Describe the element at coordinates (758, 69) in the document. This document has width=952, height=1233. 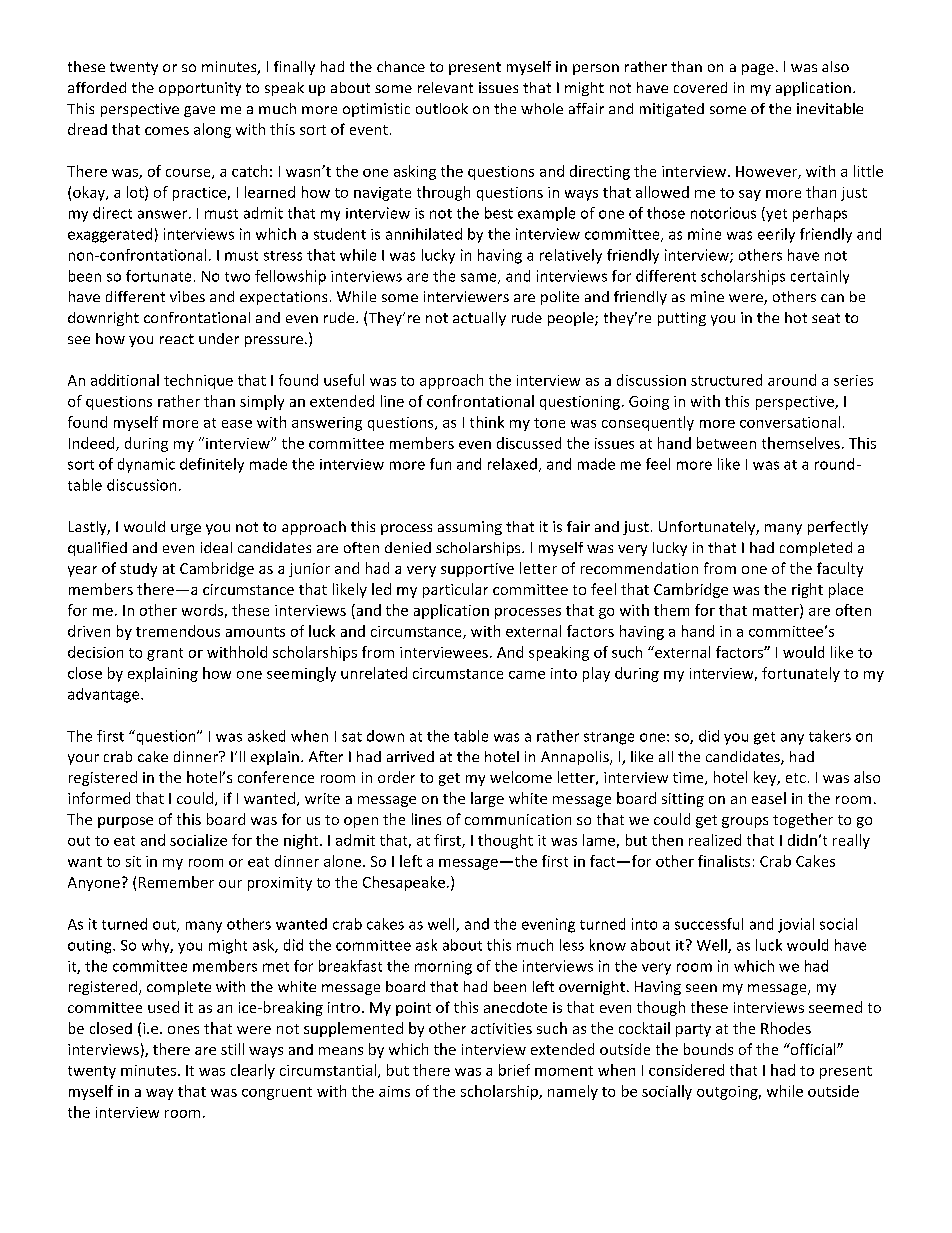
I see `page` at that location.
